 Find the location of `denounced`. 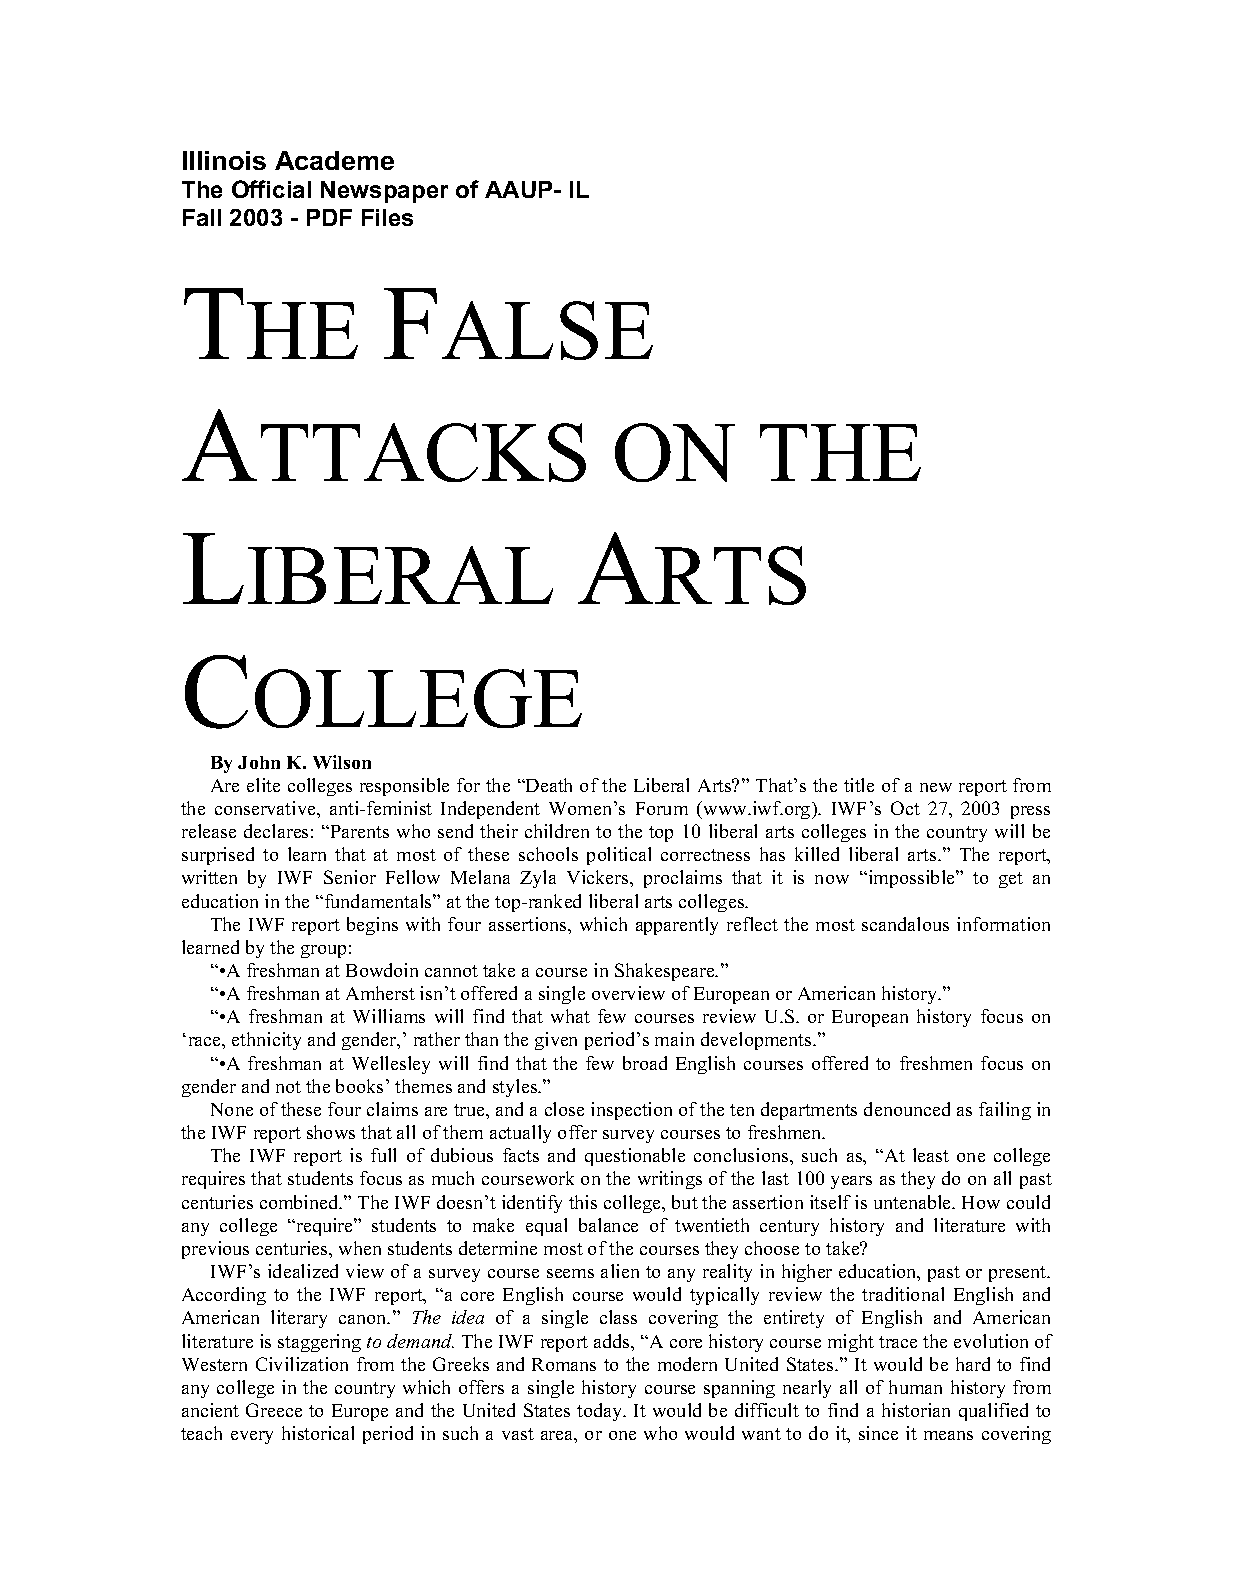

denounced is located at coordinates (907, 1109).
